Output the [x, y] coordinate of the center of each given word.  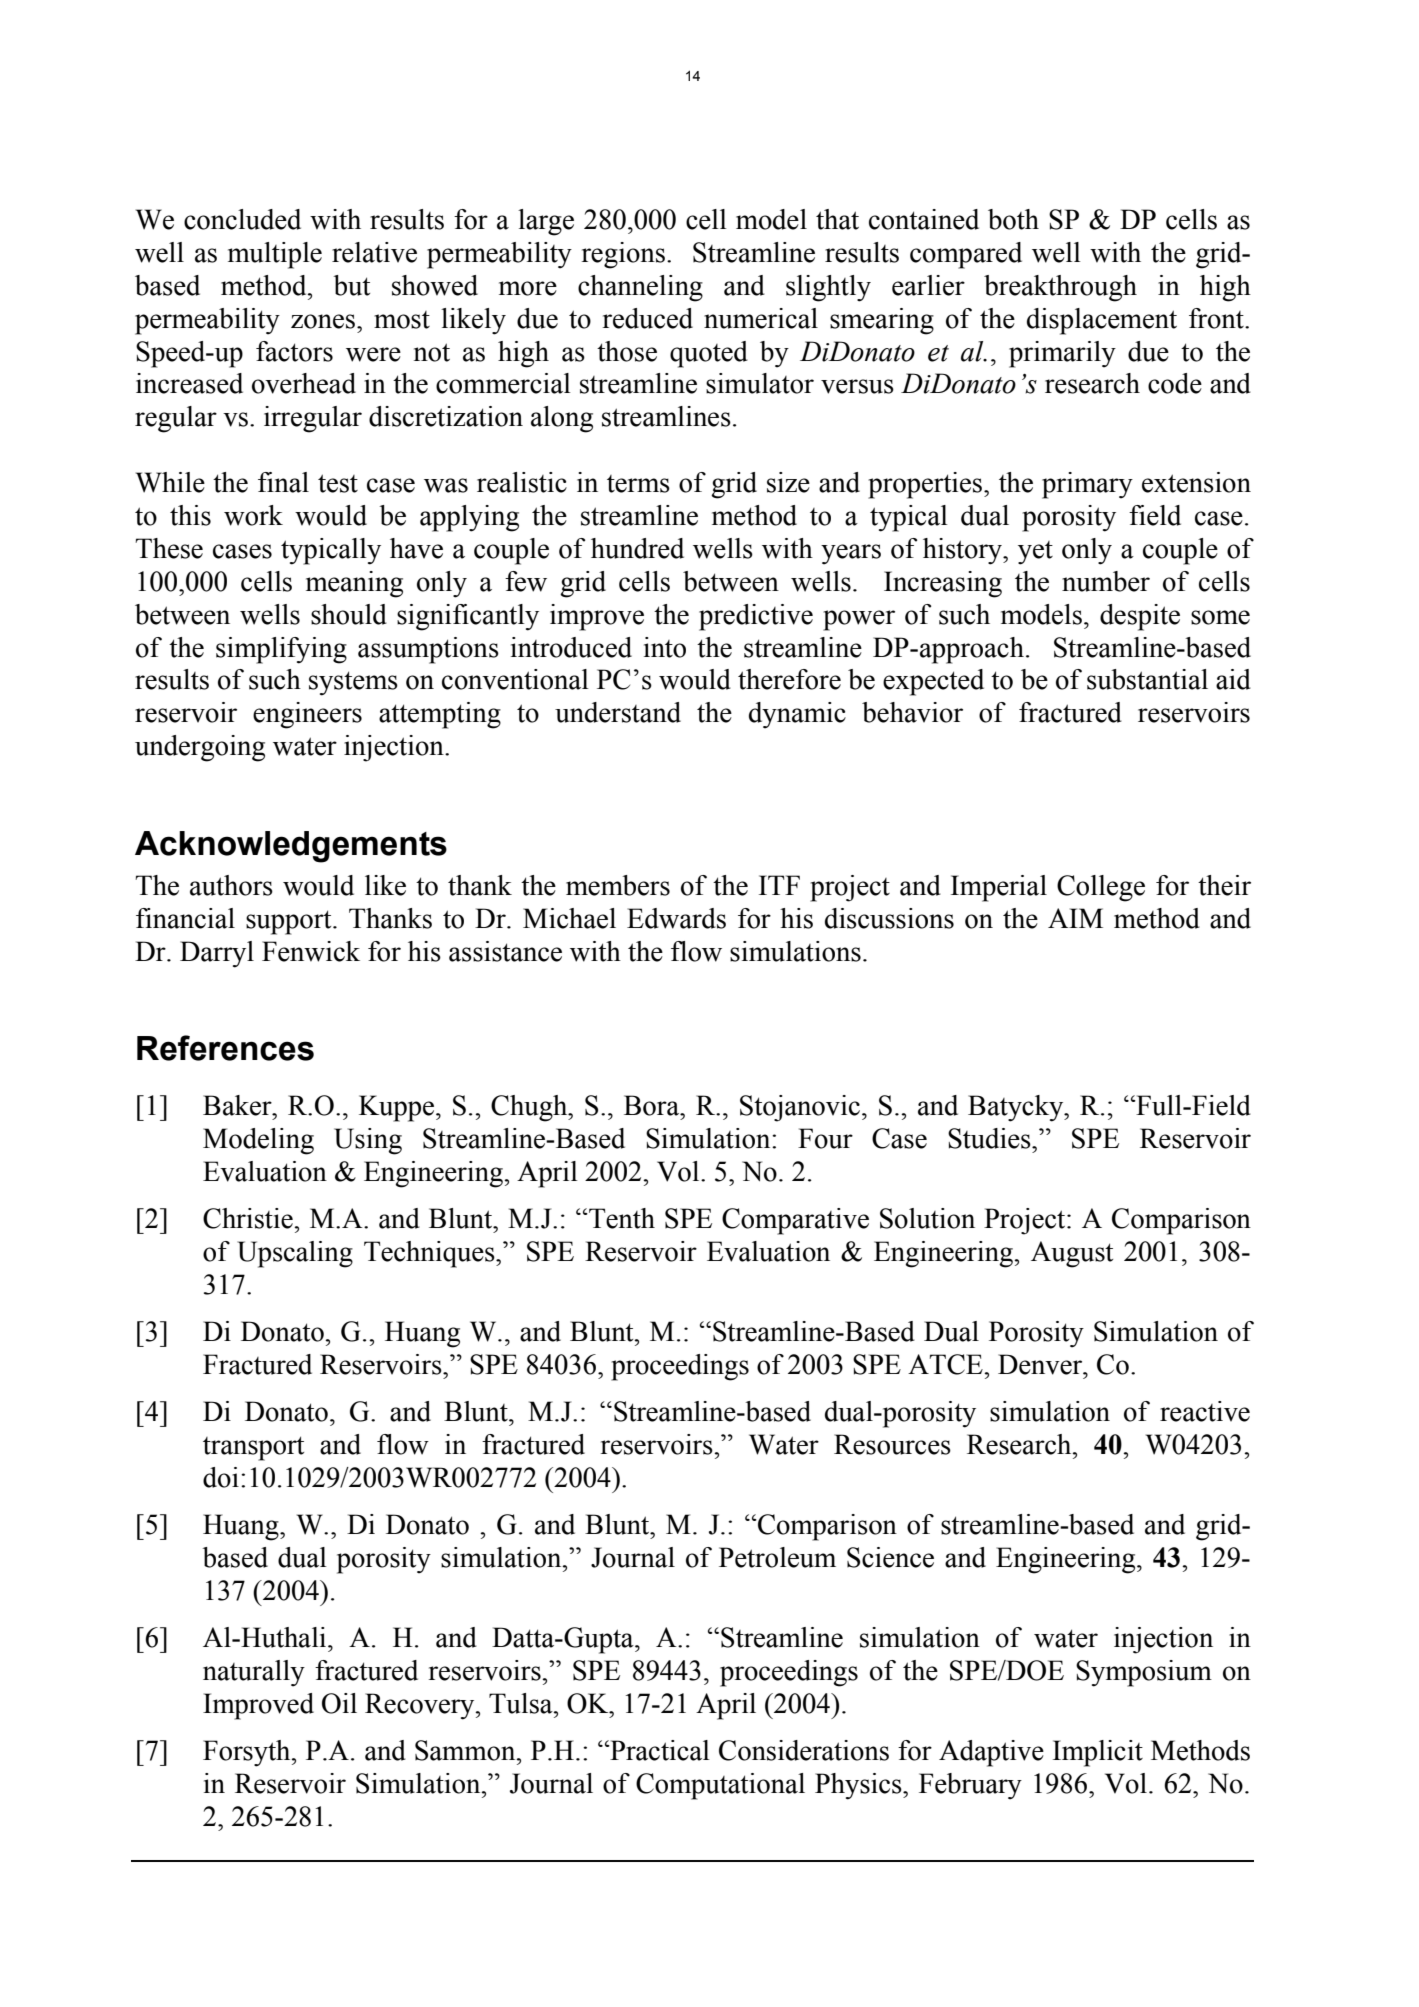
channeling [640, 288]
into [665, 647]
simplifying [281, 650]
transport [253, 1448]
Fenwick [311, 951]
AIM [1075, 918]
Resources [892, 1444]
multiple [275, 255]
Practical [659, 1750]
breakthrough [1060, 288]
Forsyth [248, 1753]
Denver [1041, 1364]
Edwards [676, 918]
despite [1140, 617]
